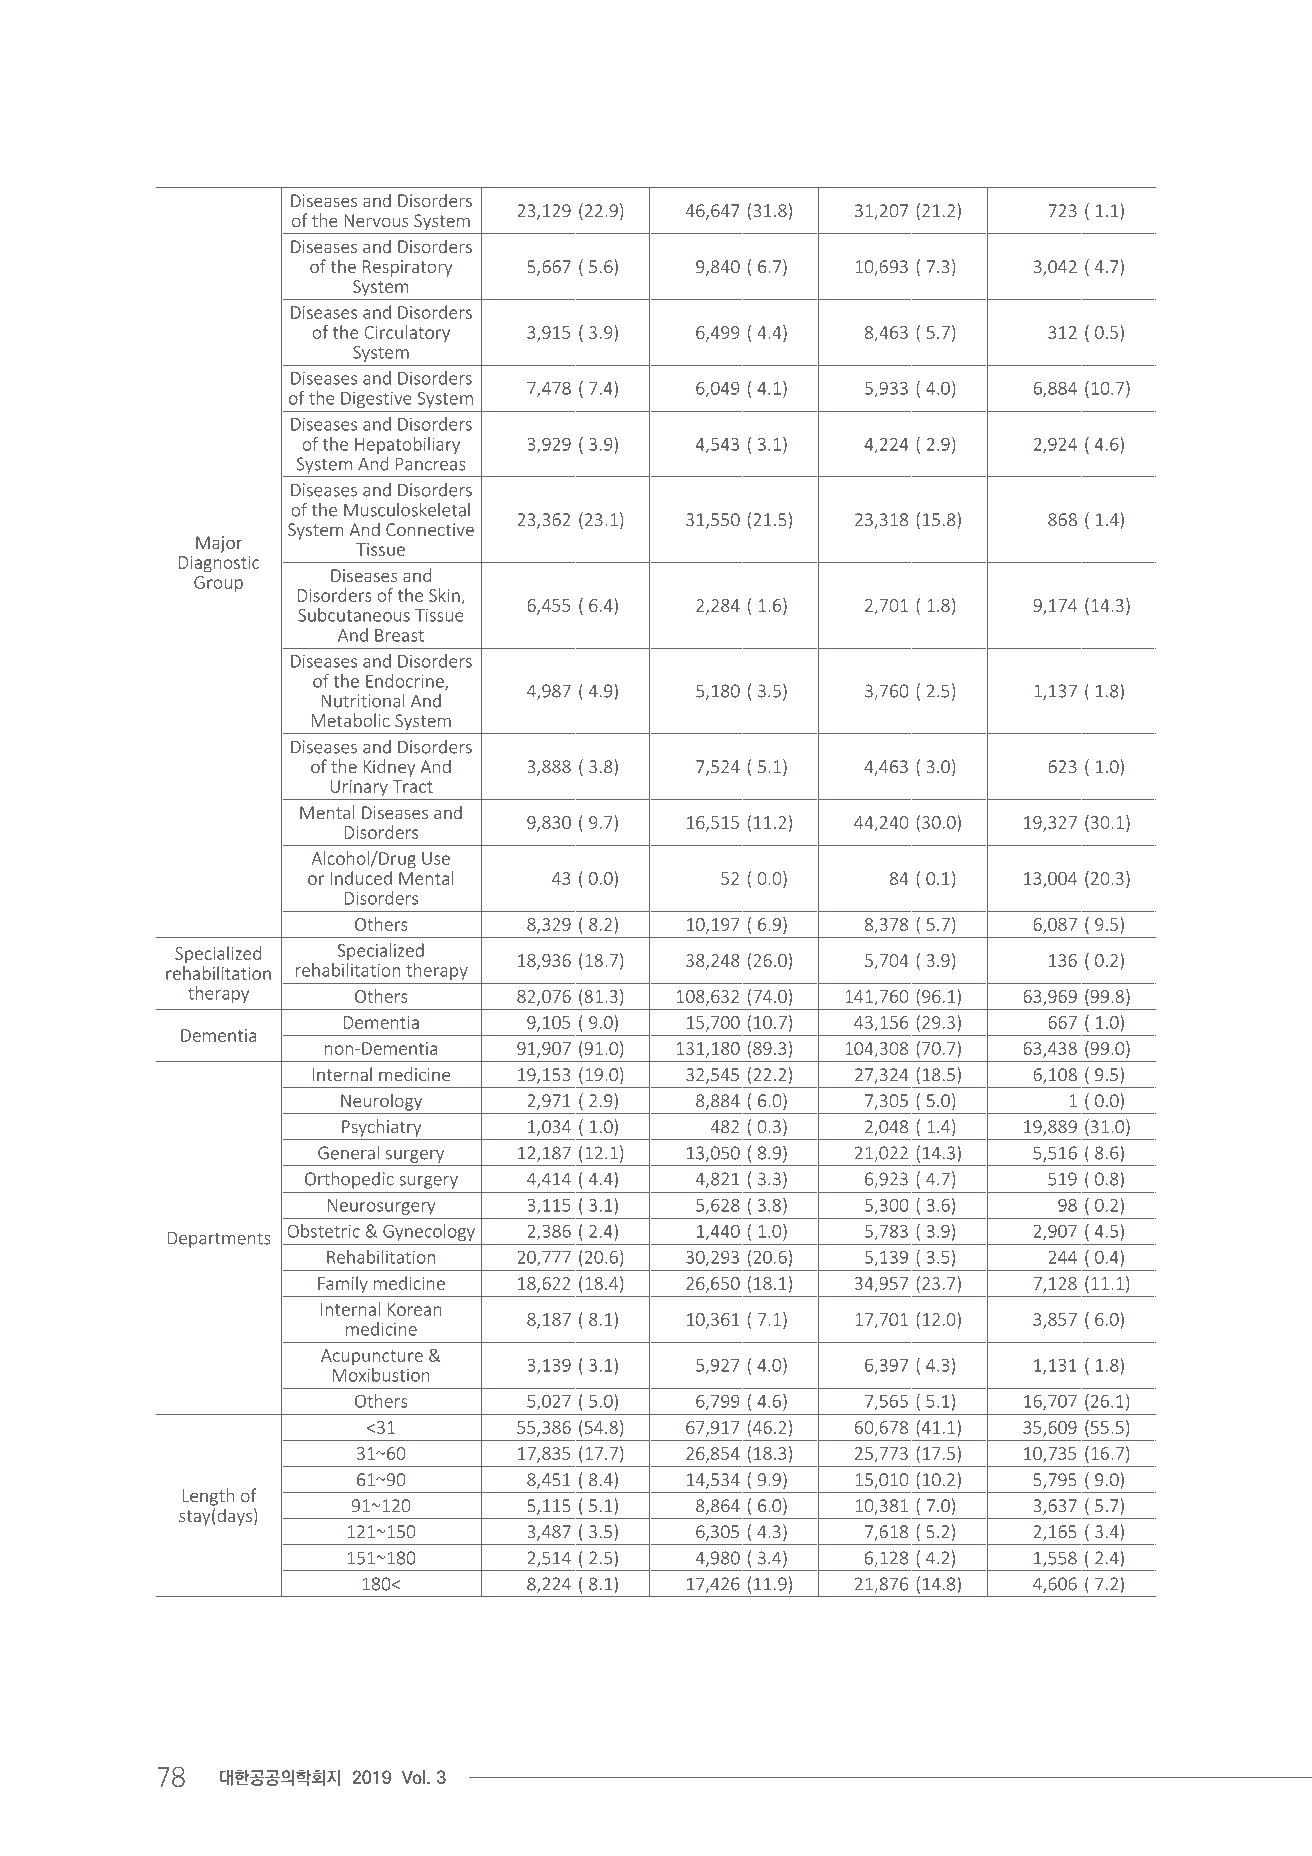 Image resolution: width=1312 pixels, height=1856 pixels. What do you see at coordinates (407, 268) in the document?
I see `Respiratory` at bounding box center [407, 268].
